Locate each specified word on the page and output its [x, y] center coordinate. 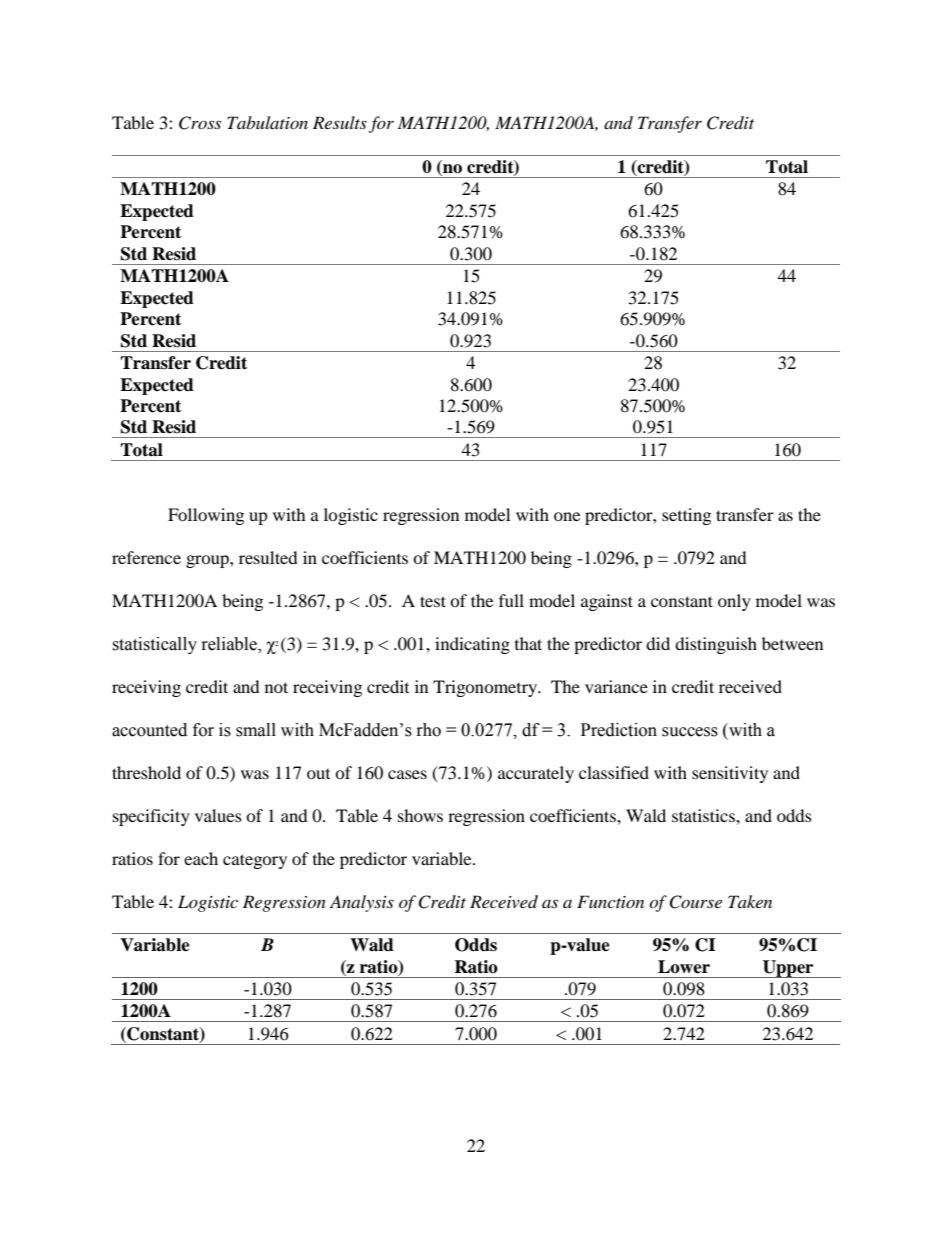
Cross [200, 123]
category [255, 861]
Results [340, 122]
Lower [684, 967]
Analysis [362, 903]
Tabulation [267, 122]
